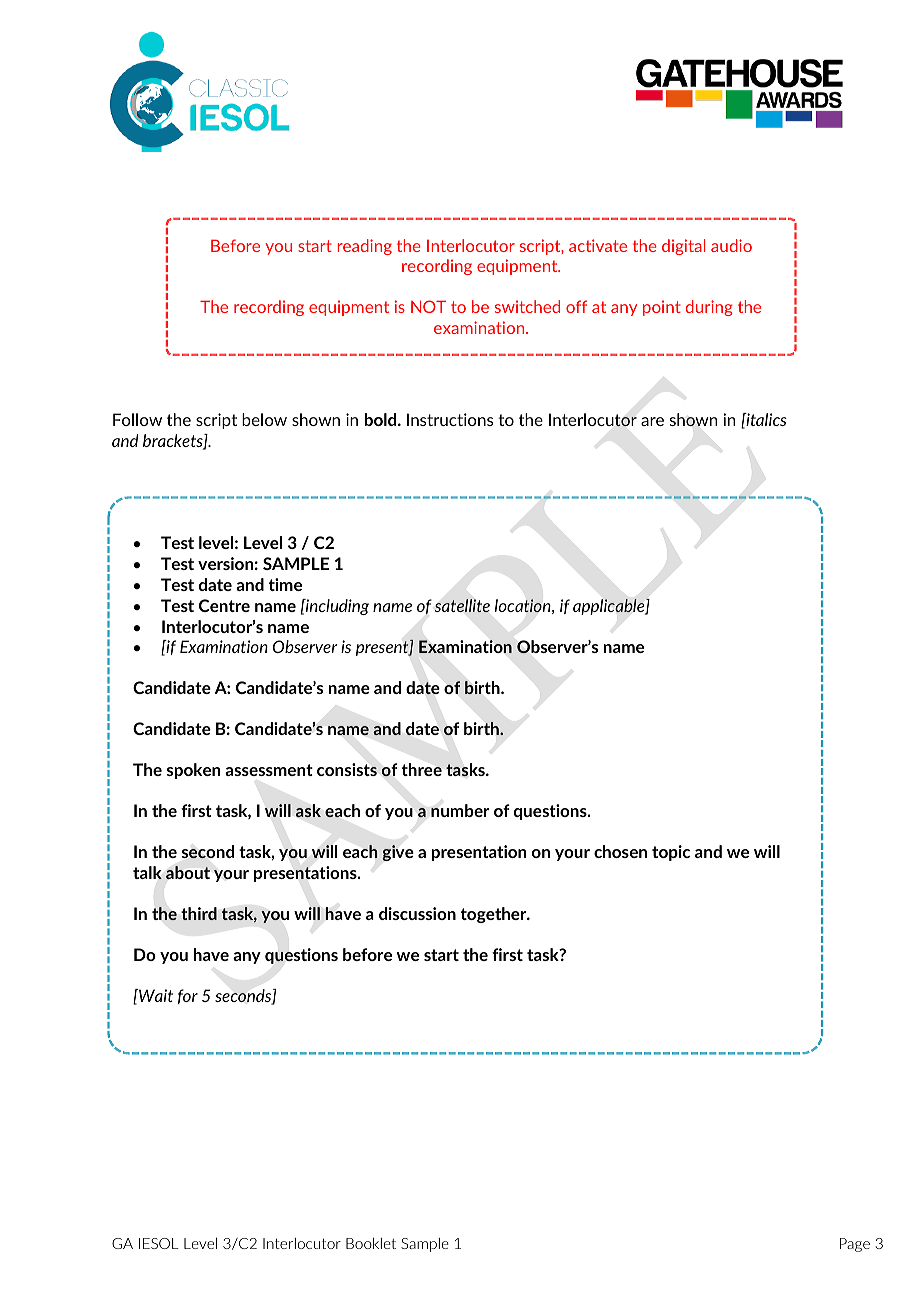  Describe the element at coordinates (285, 584) in the document. I see `time` at that location.
